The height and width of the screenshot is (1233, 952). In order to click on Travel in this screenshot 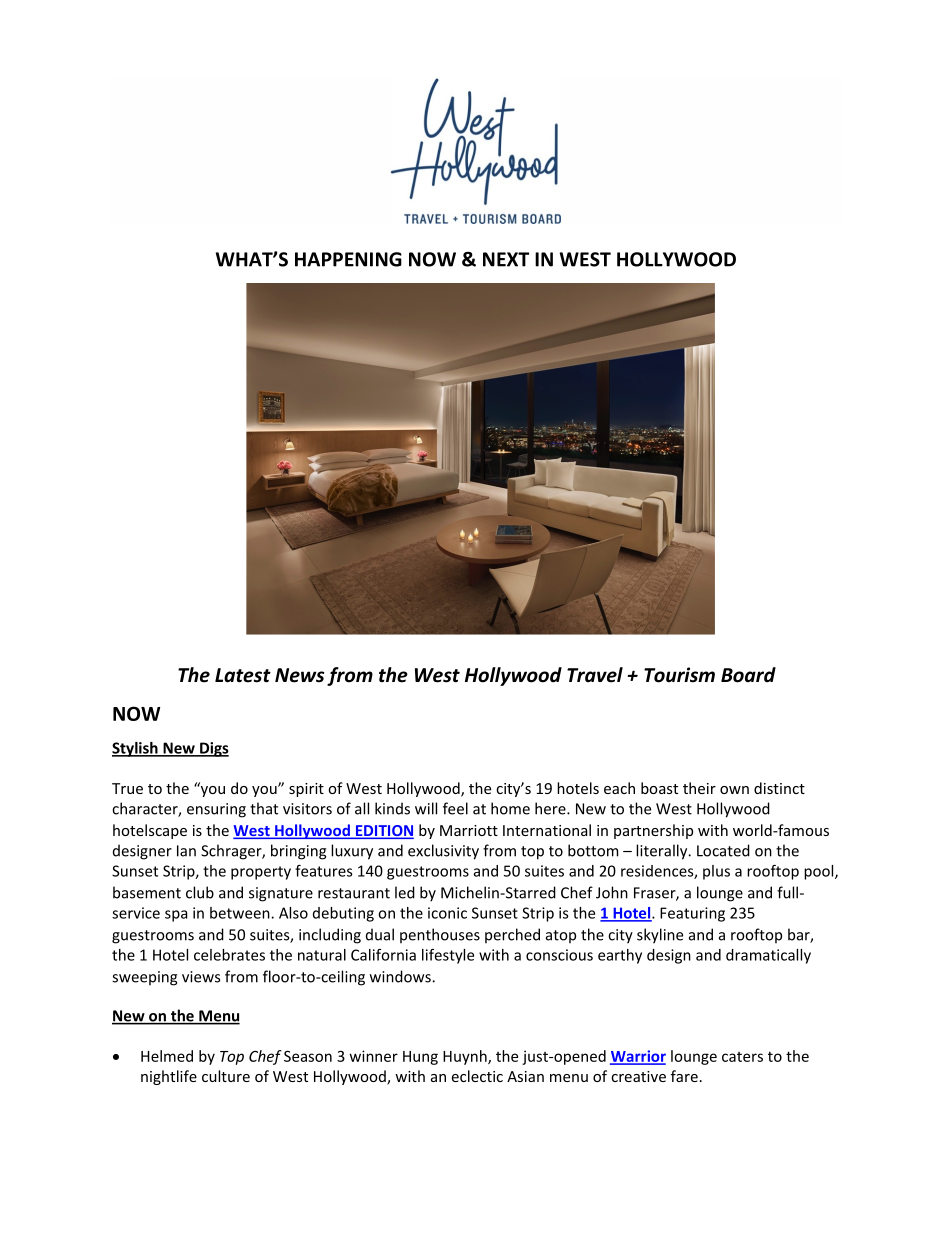, I will do `click(595, 675)`.
